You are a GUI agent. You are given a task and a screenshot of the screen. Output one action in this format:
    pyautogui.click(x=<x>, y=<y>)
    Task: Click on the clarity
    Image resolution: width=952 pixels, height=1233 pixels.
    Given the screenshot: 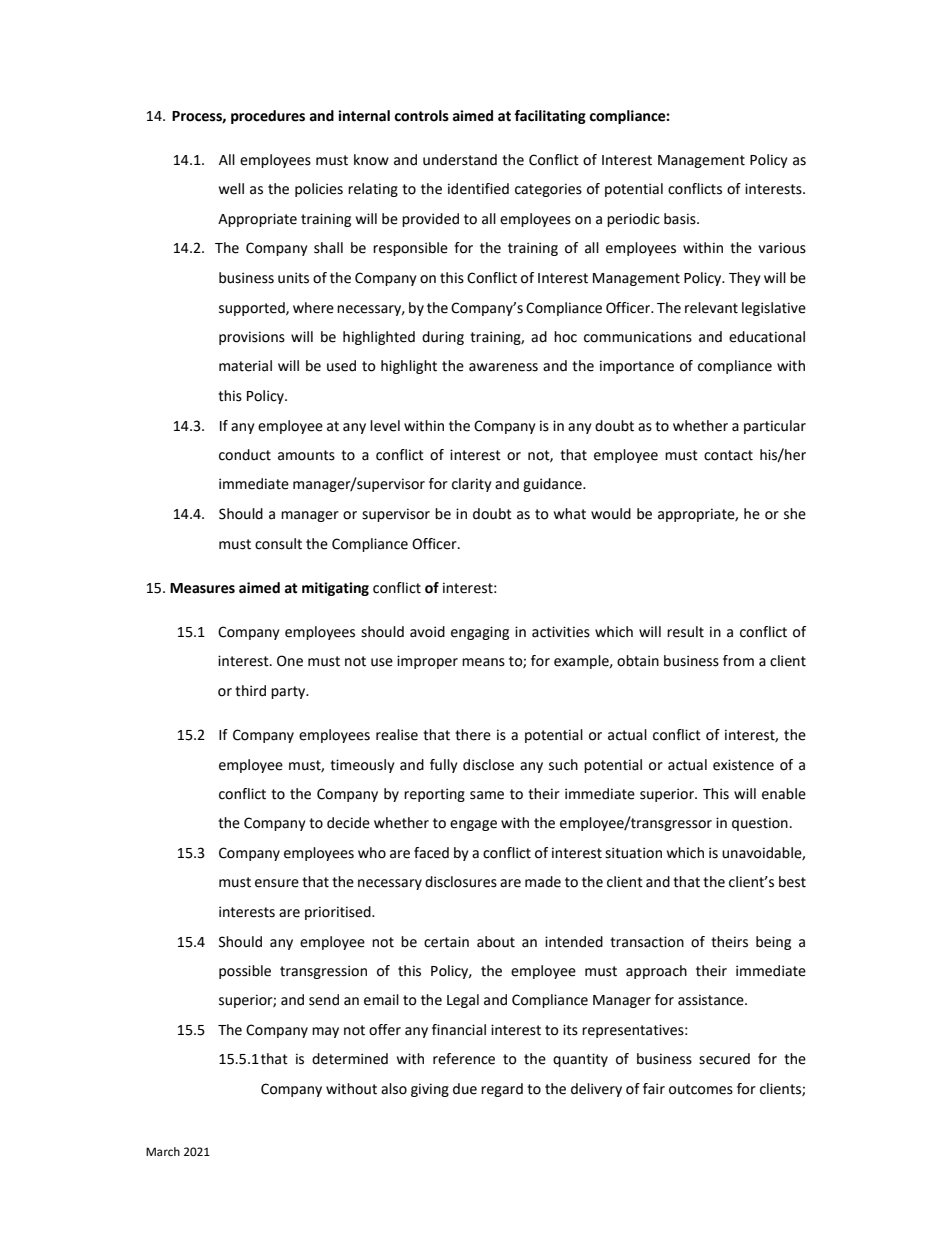 What is the action you would take?
    pyautogui.click(x=472, y=485)
